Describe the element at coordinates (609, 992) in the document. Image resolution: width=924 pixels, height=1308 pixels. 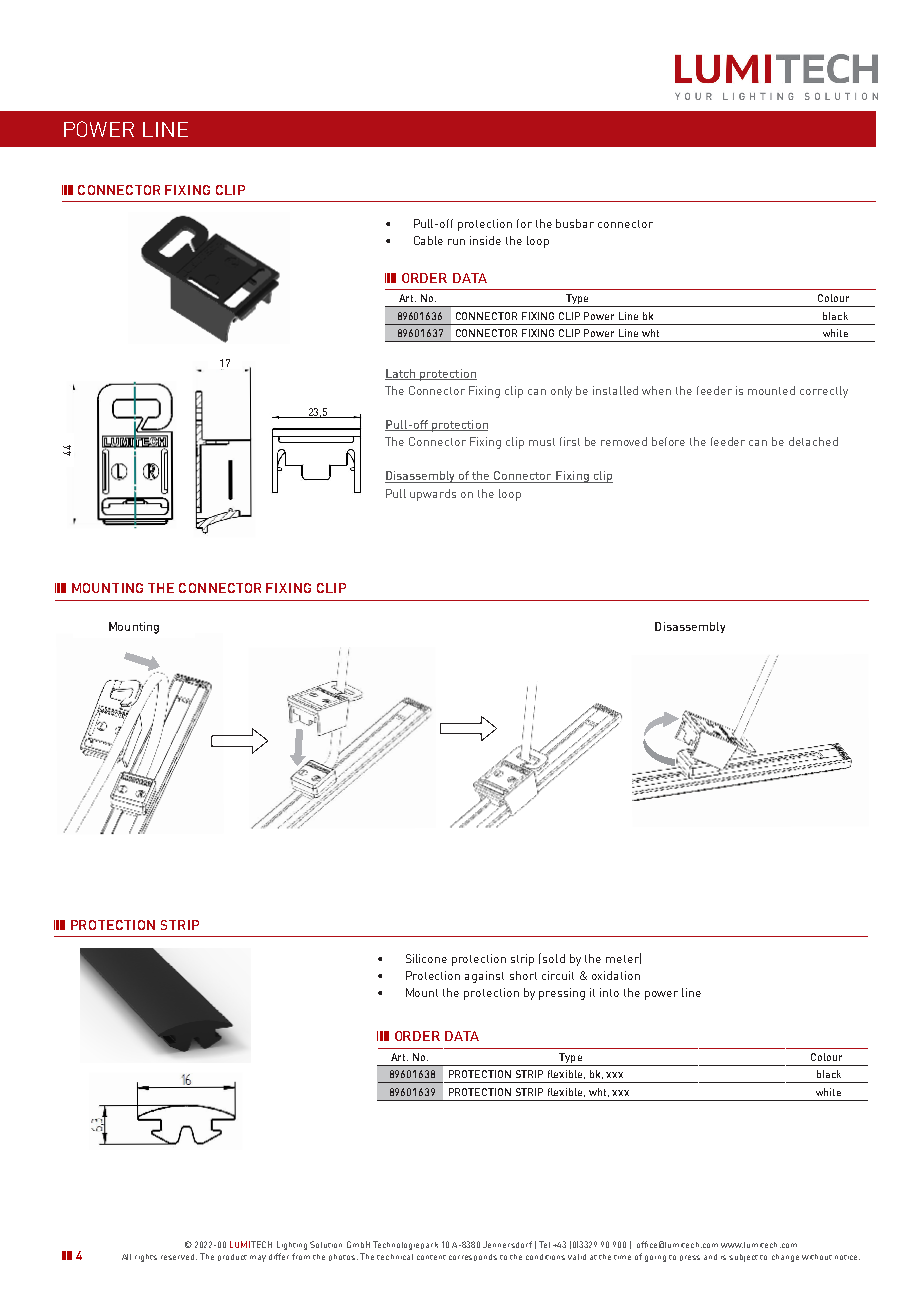
I see `into` at that location.
